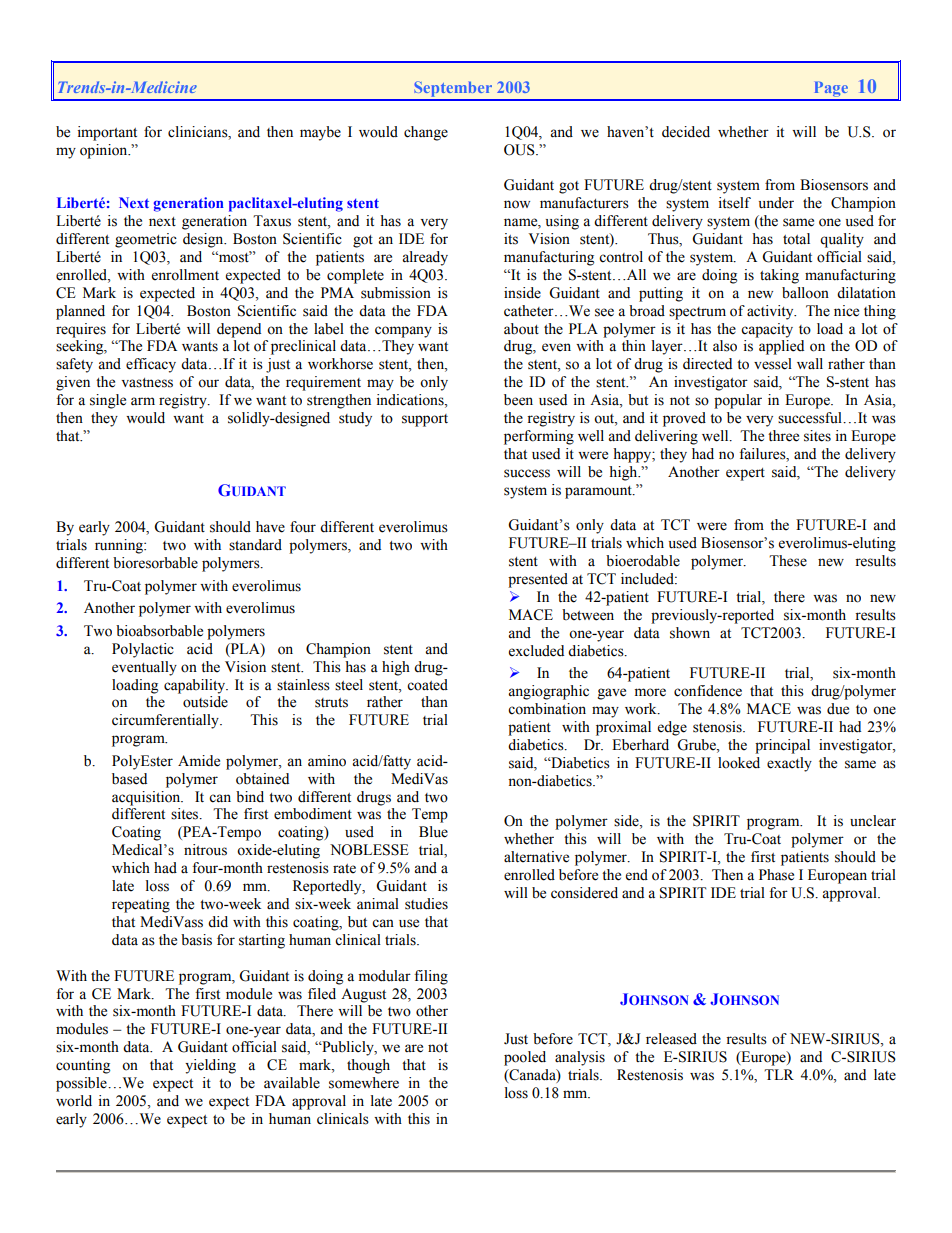 This screenshot has height=1233, width=952. Describe the element at coordinates (690, 633) in the screenshot. I see `shown` at that location.
